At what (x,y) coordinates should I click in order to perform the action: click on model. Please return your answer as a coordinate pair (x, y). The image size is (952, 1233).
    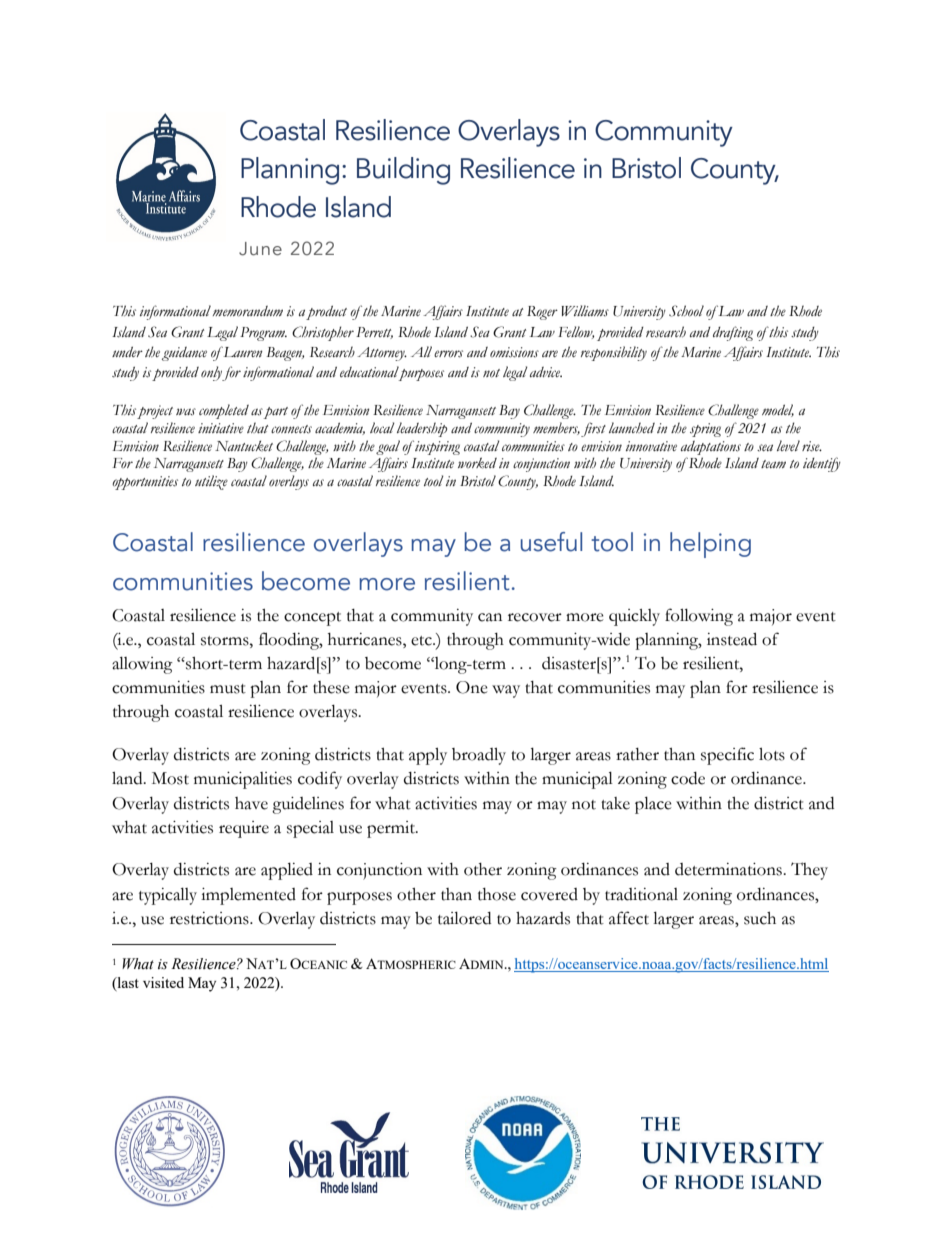
    Looking at the image, I should click on (778, 410).
